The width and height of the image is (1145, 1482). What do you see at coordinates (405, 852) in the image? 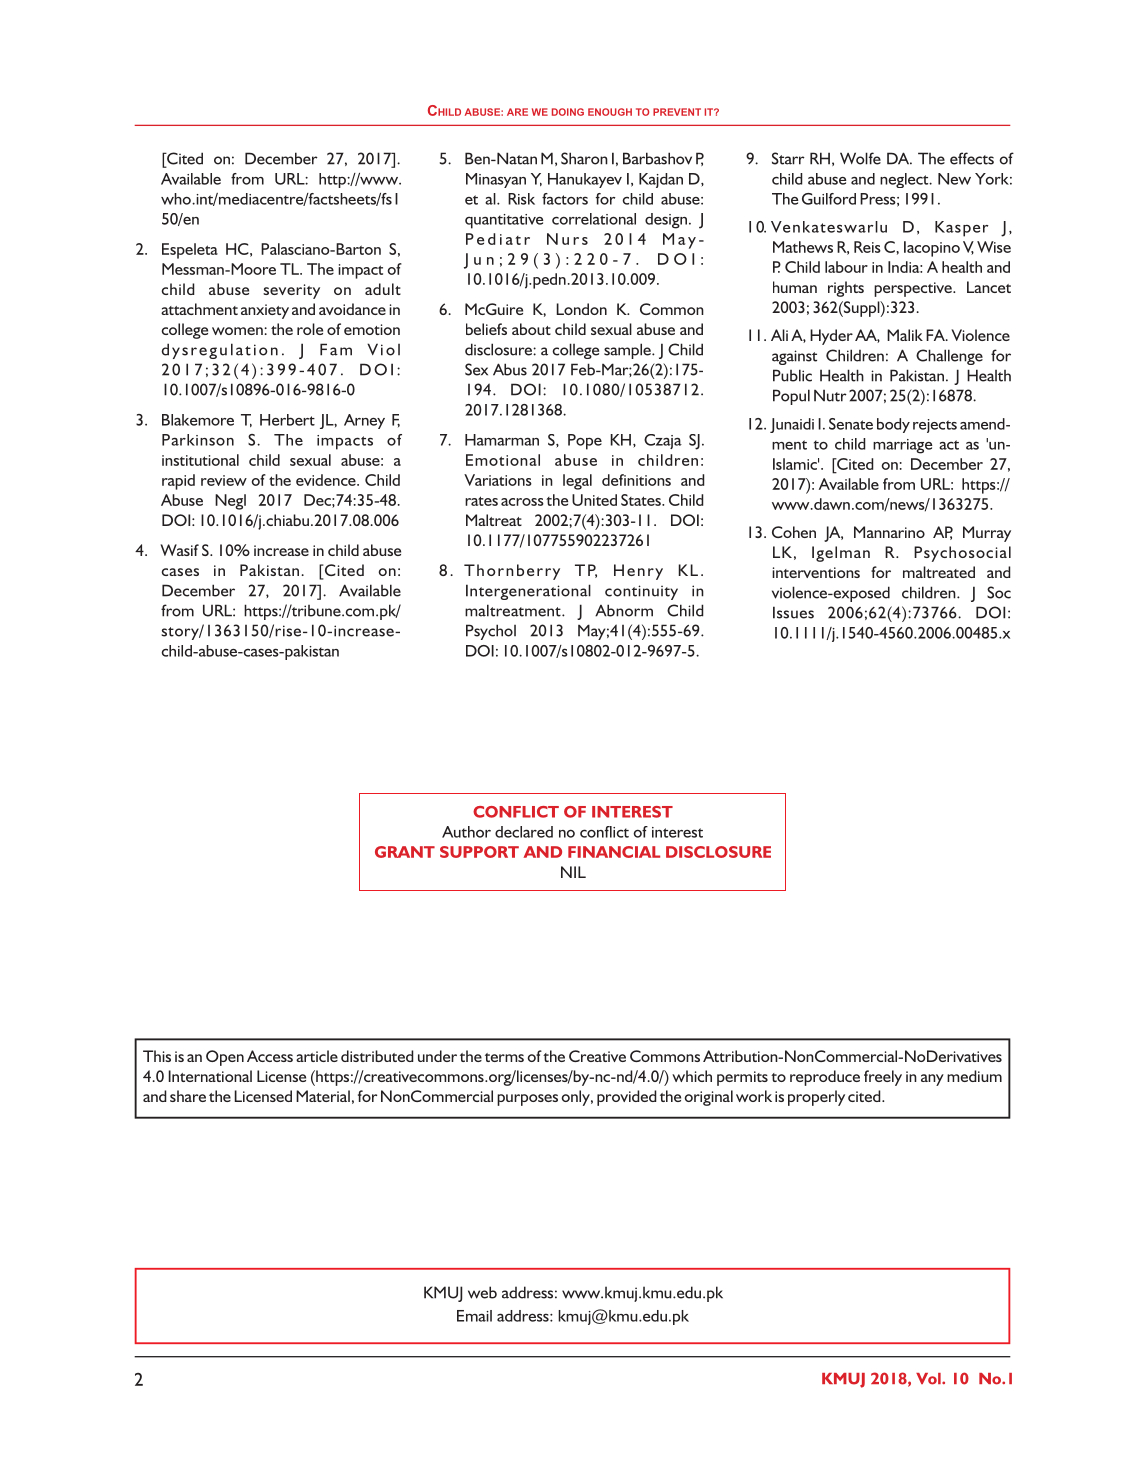
I see `GRANT` at bounding box center [405, 852].
